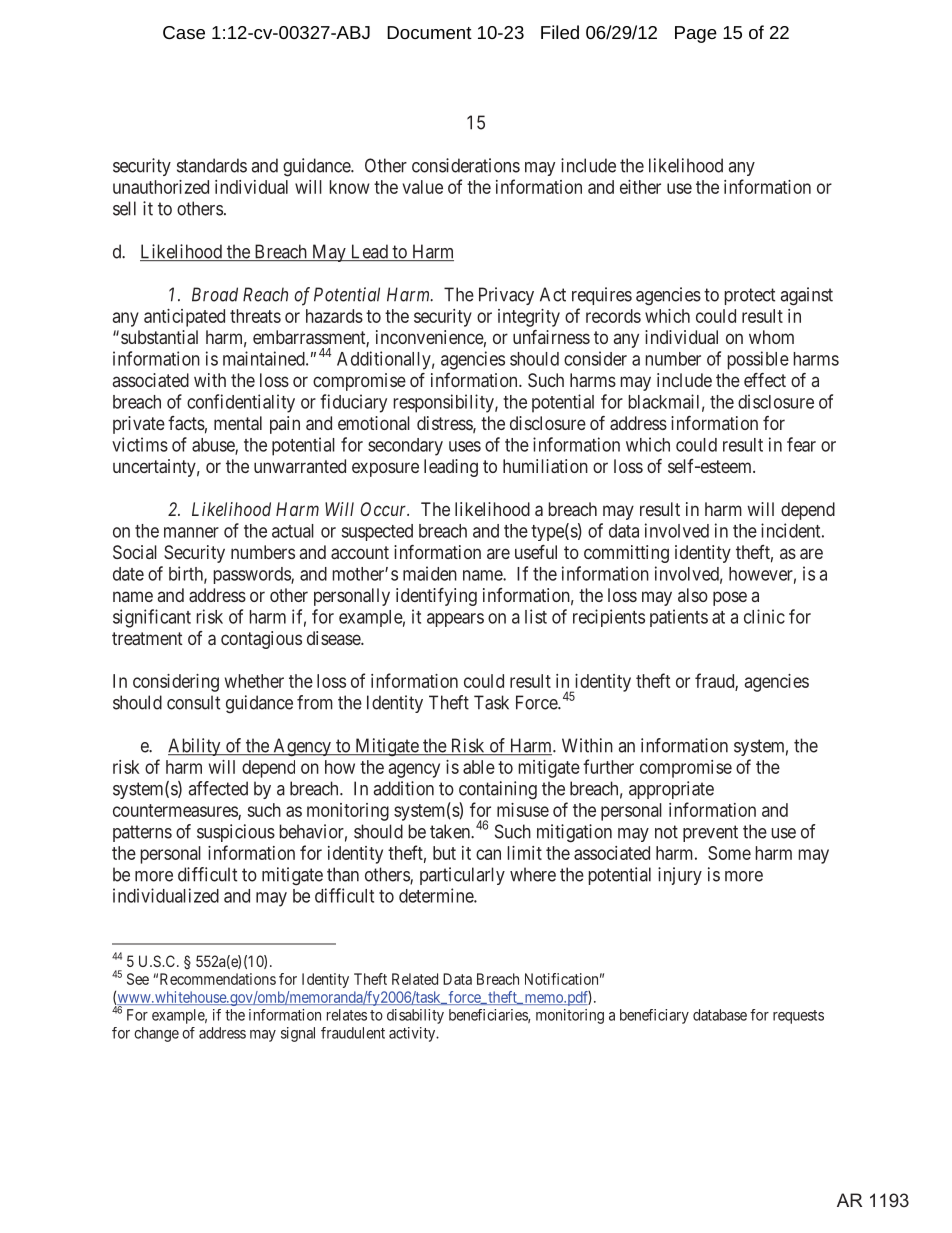 This image has width=952, height=1233. I want to click on Case, so click(184, 32).
